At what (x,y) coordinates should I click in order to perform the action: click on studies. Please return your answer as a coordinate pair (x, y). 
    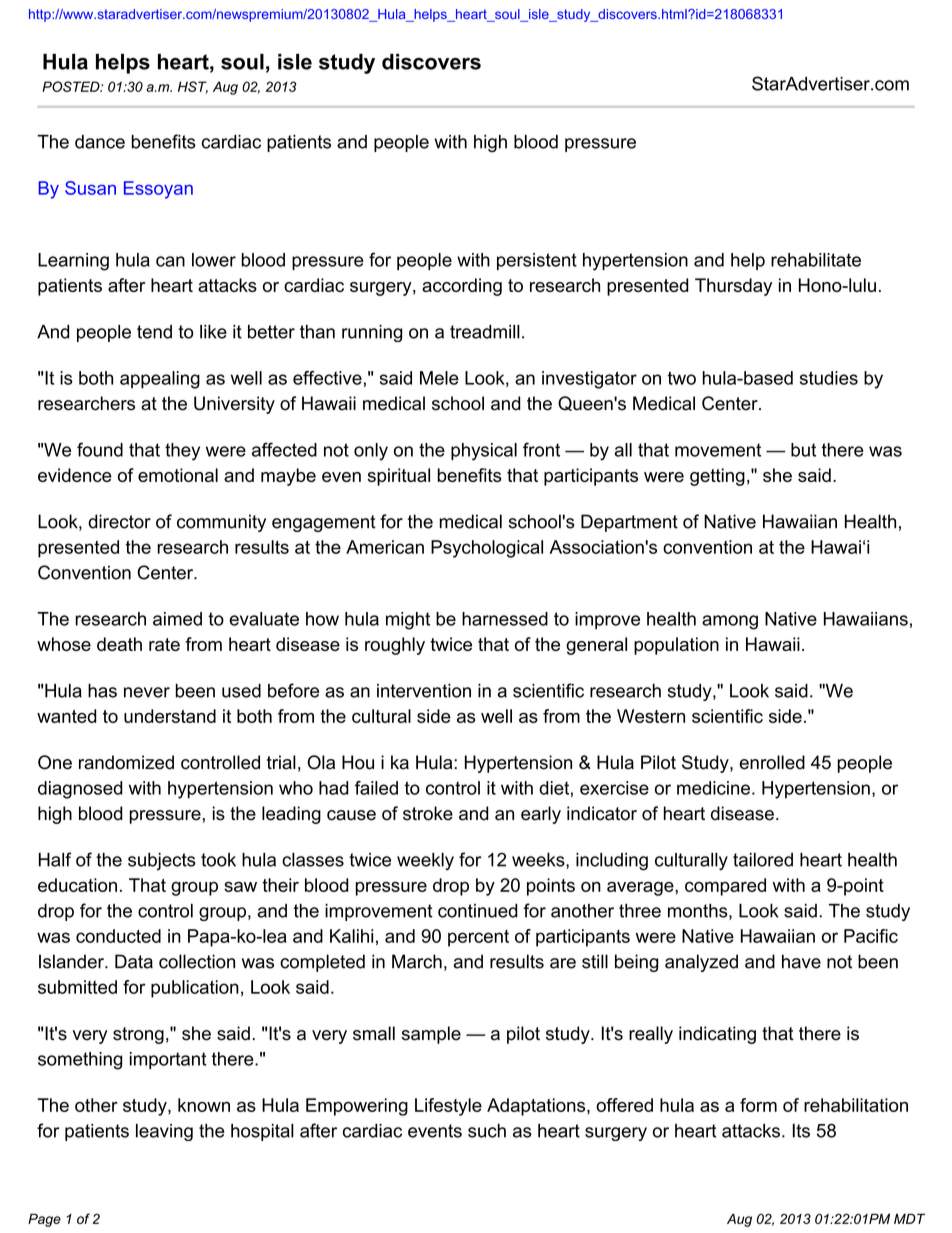
    Looking at the image, I should click on (829, 378).
